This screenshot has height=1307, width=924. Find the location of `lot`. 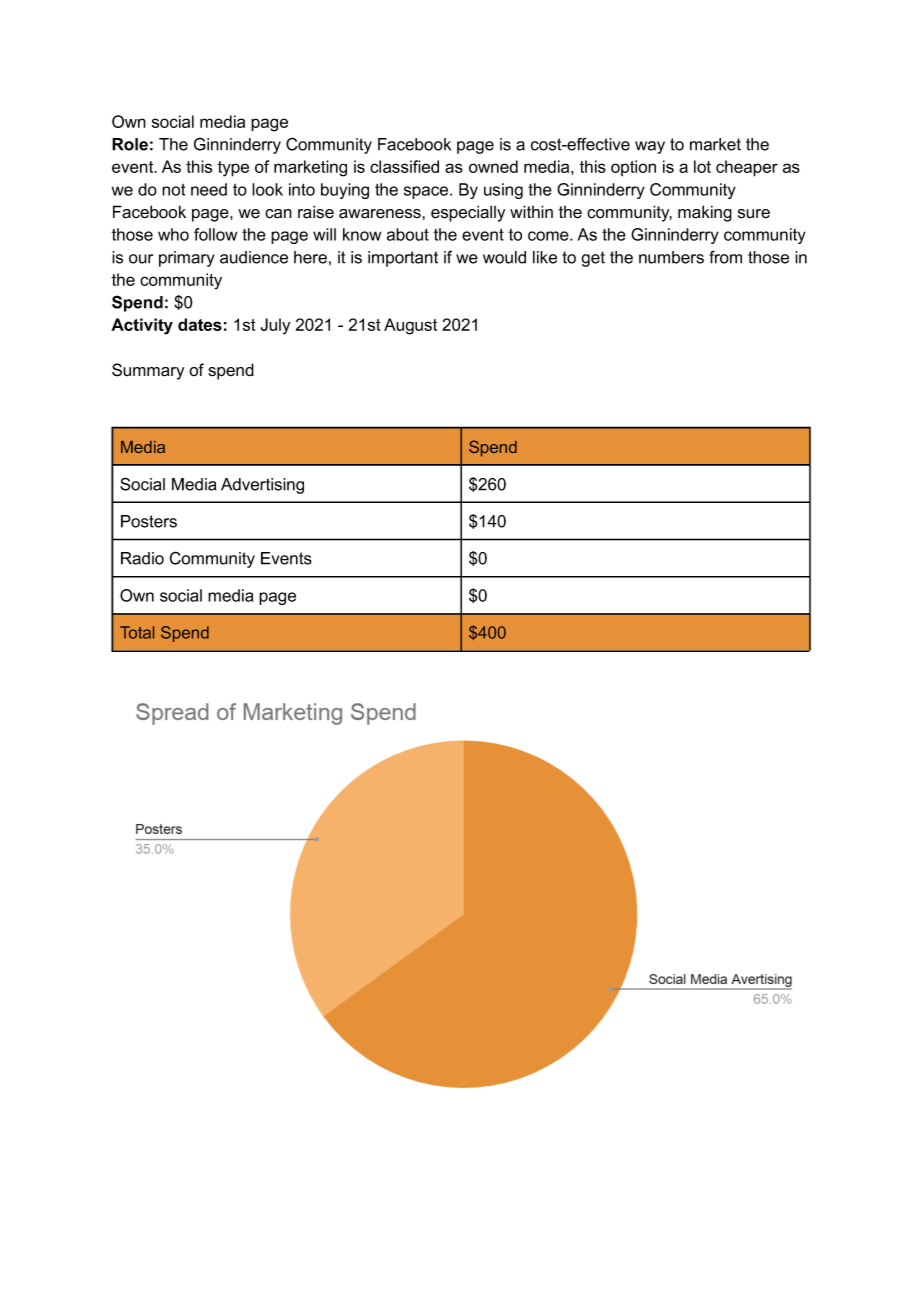

lot is located at coordinates (702, 166).
